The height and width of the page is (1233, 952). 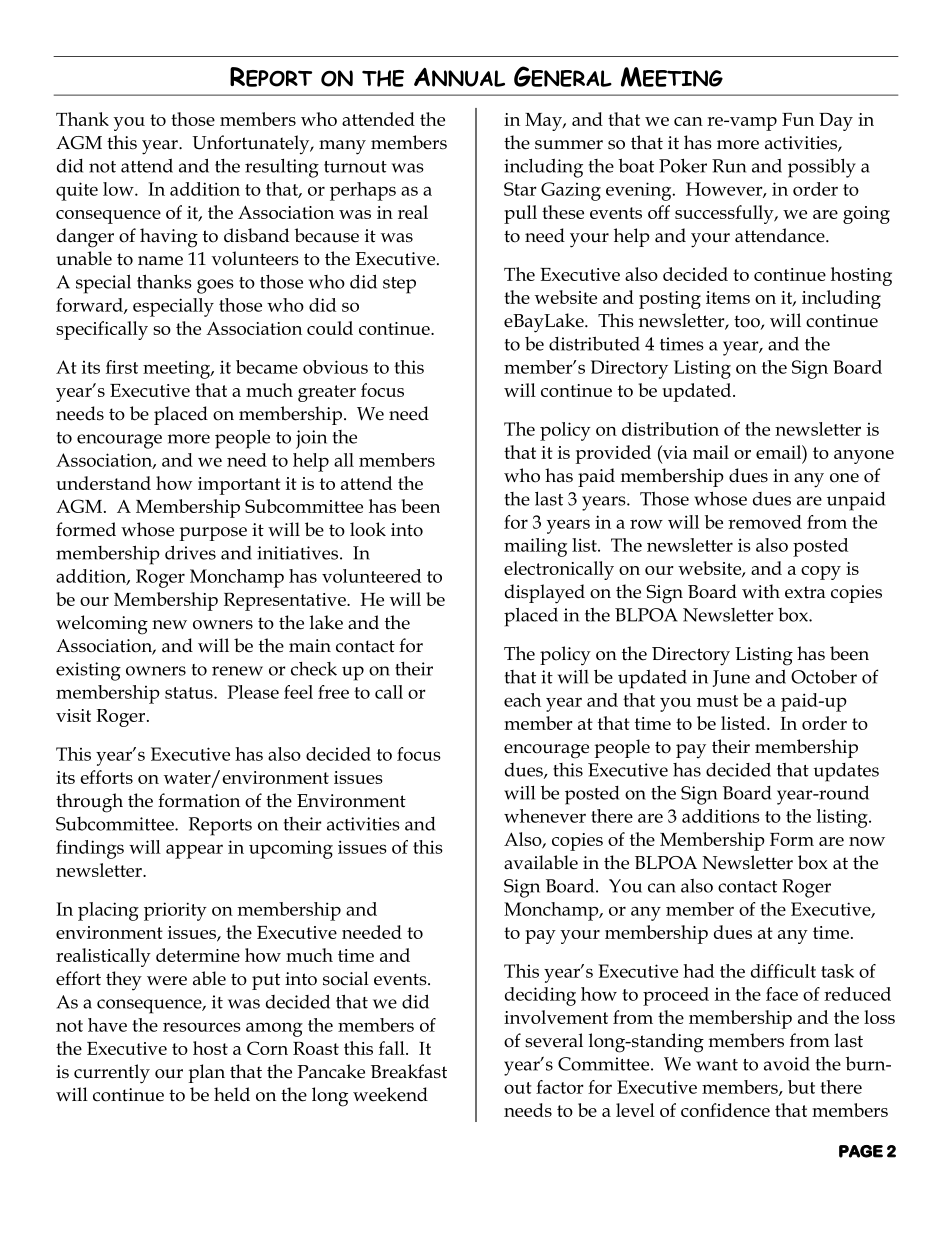 I want to click on first, so click(x=122, y=367).
